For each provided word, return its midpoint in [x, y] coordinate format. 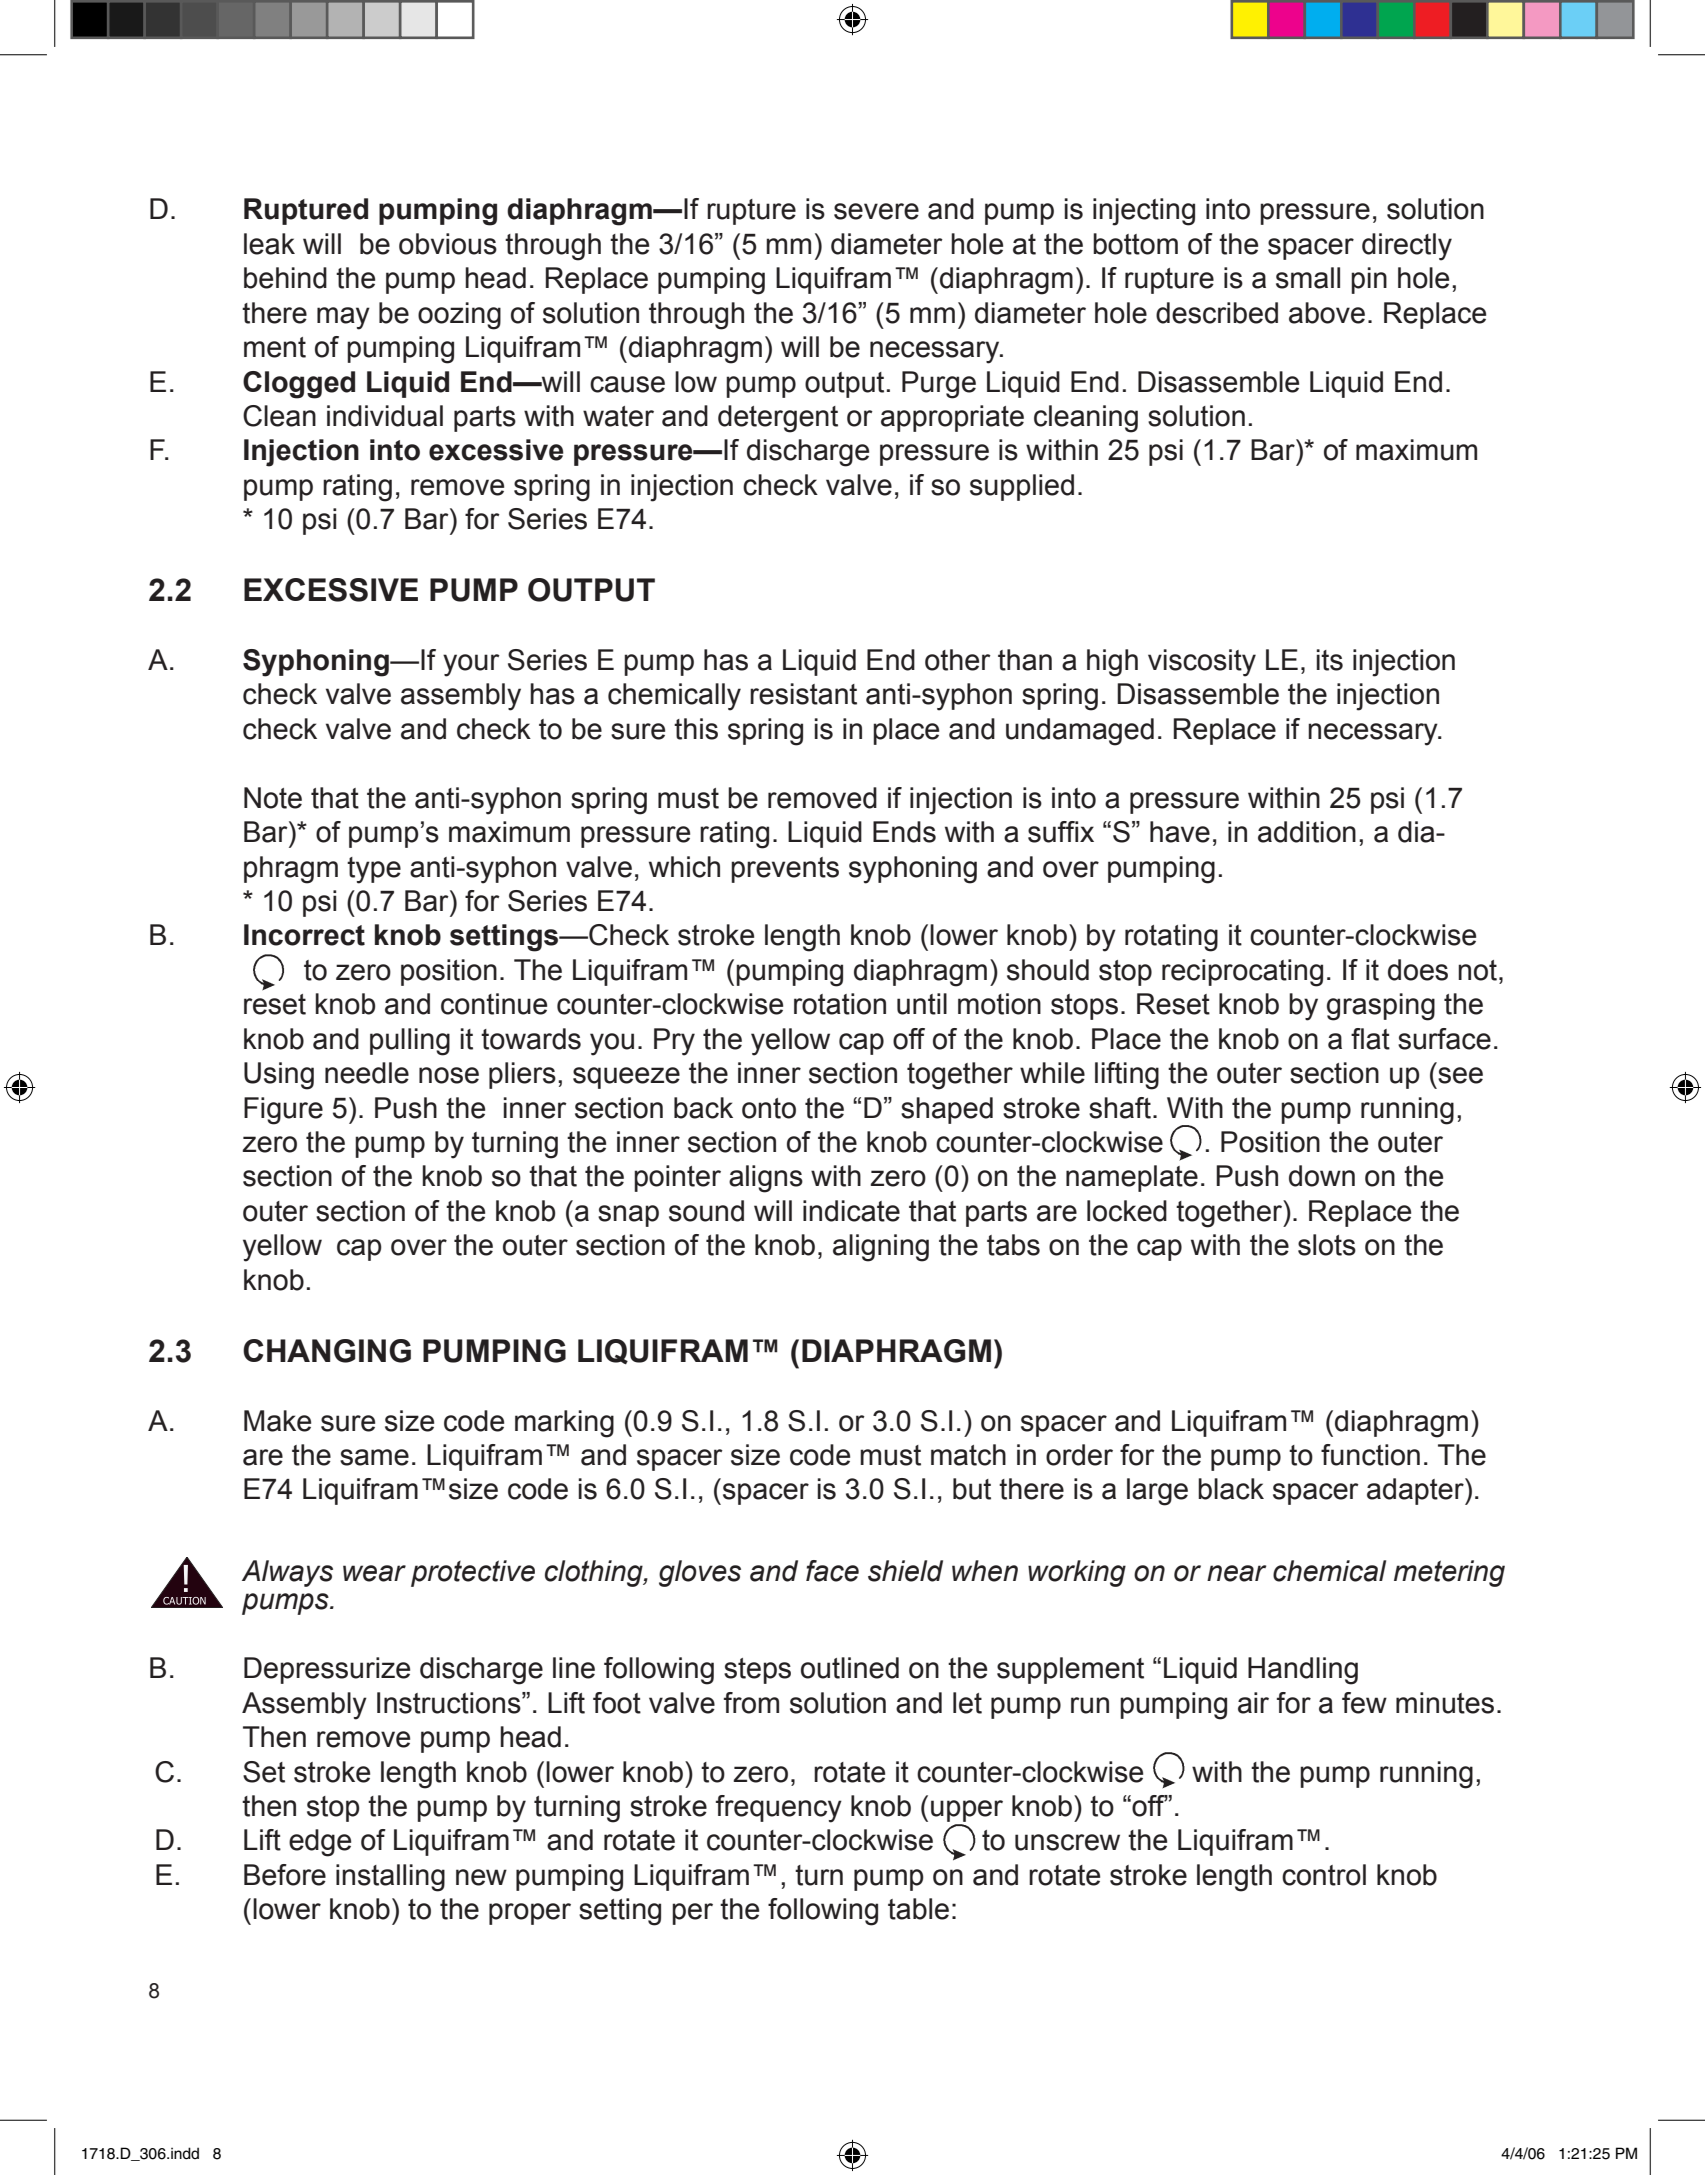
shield [905, 1571]
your [471, 665]
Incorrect [304, 935]
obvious [448, 244]
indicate [851, 1211]
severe [876, 211]
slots [1327, 1245]
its [1330, 660]
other [958, 660]
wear [374, 1573]
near [1236, 1573]
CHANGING [327, 1351]
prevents [785, 870]
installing [390, 1878]
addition [1307, 832]
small [1308, 278]
